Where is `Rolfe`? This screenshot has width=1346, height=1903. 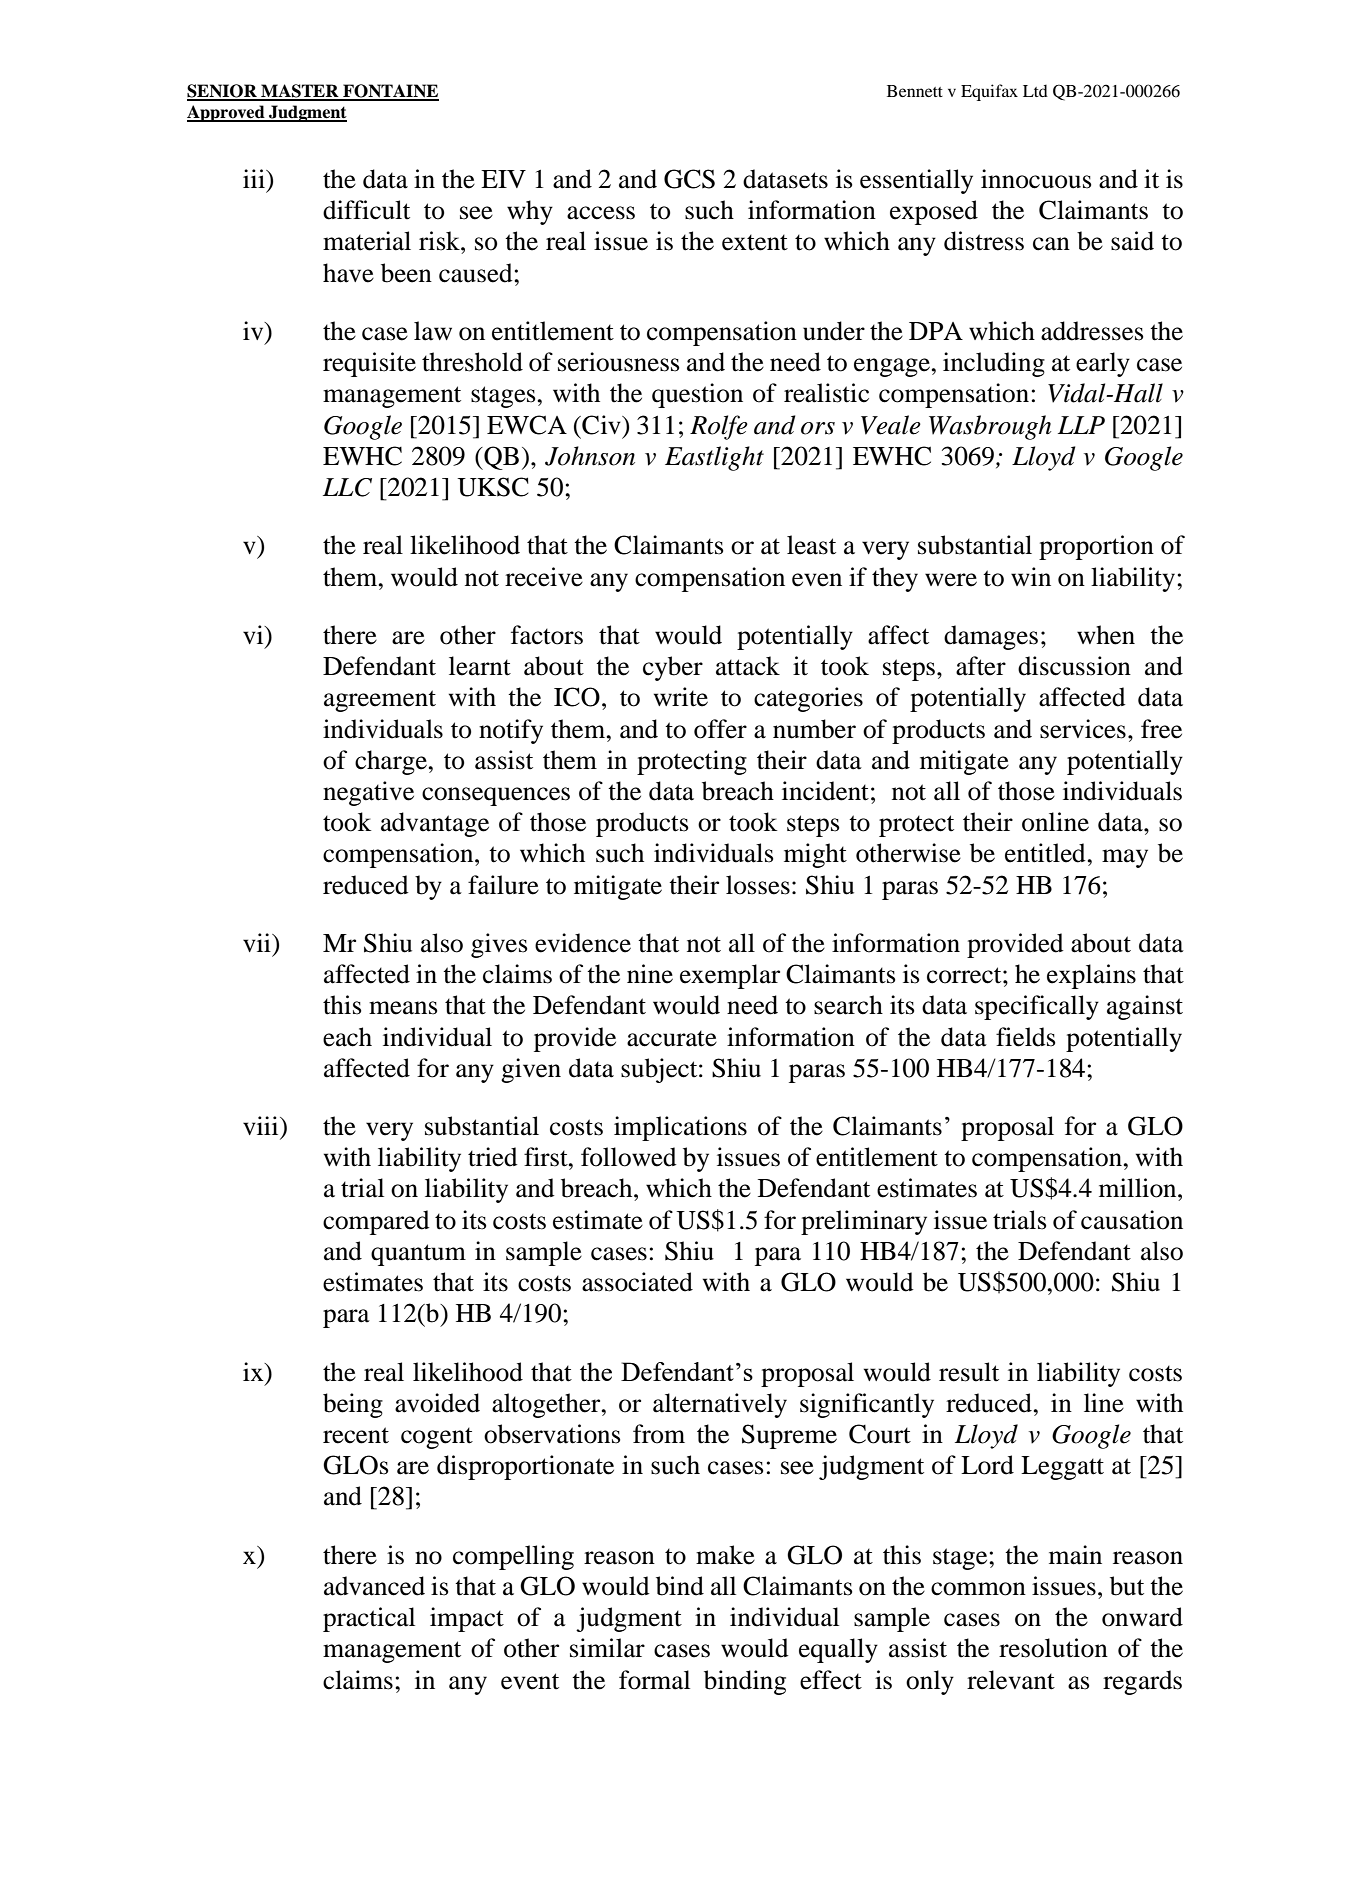
Rolfe is located at coordinates (719, 427).
